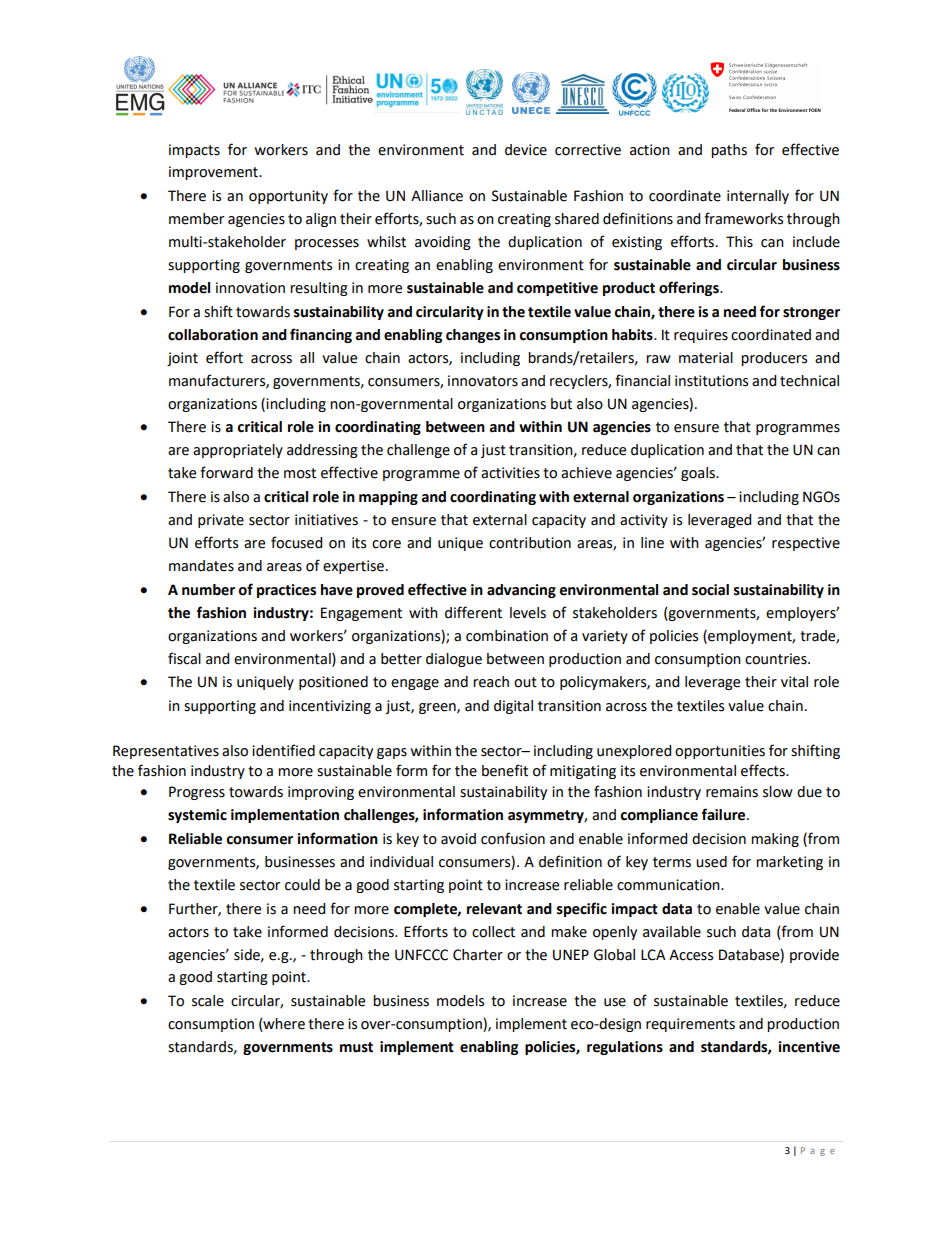 Image resolution: width=952 pixels, height=1233 pixels. Describe the element at coordinates (526, 150) in the page. I see `device` at that location.
